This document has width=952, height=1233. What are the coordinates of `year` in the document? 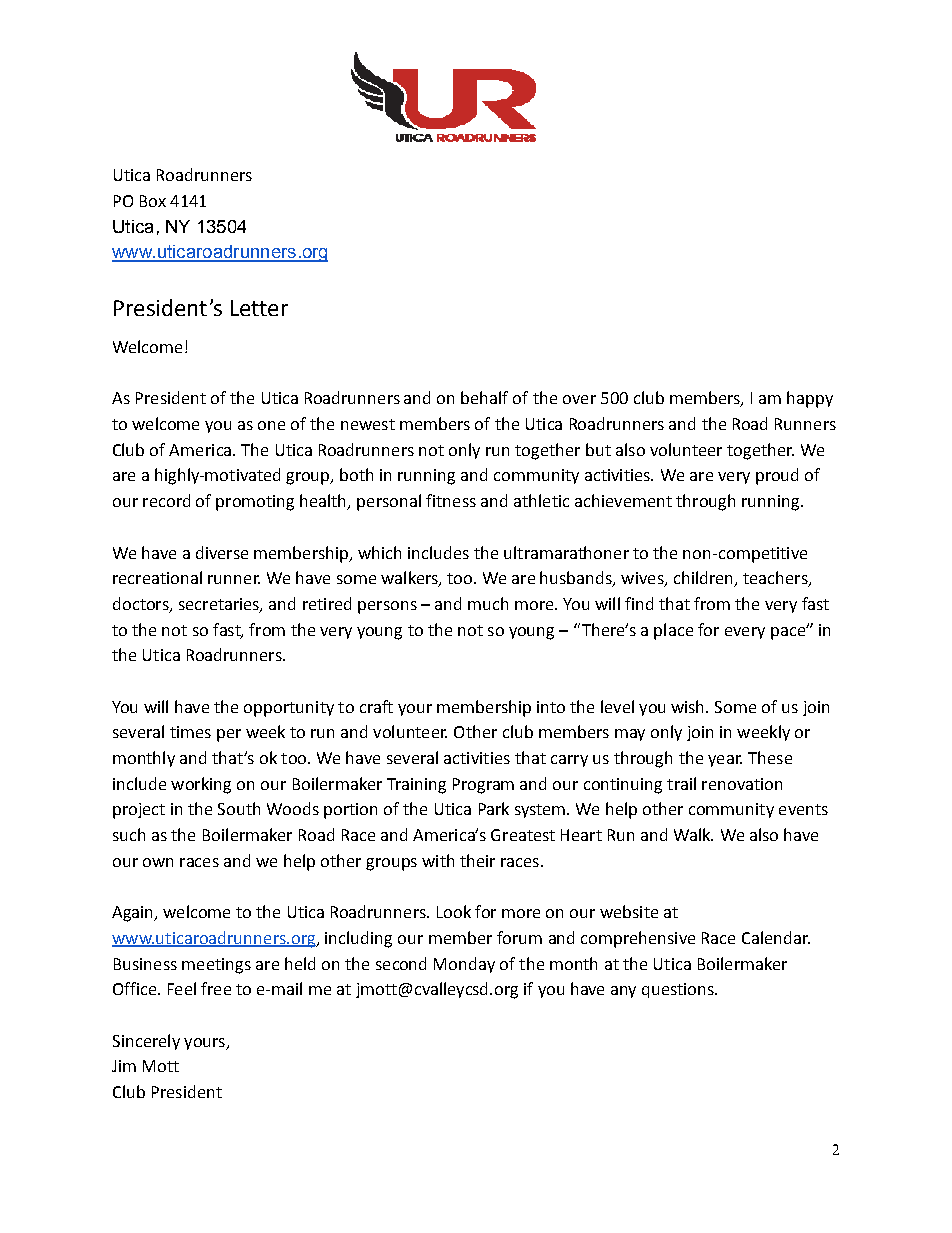 It's located at (725, 761).
